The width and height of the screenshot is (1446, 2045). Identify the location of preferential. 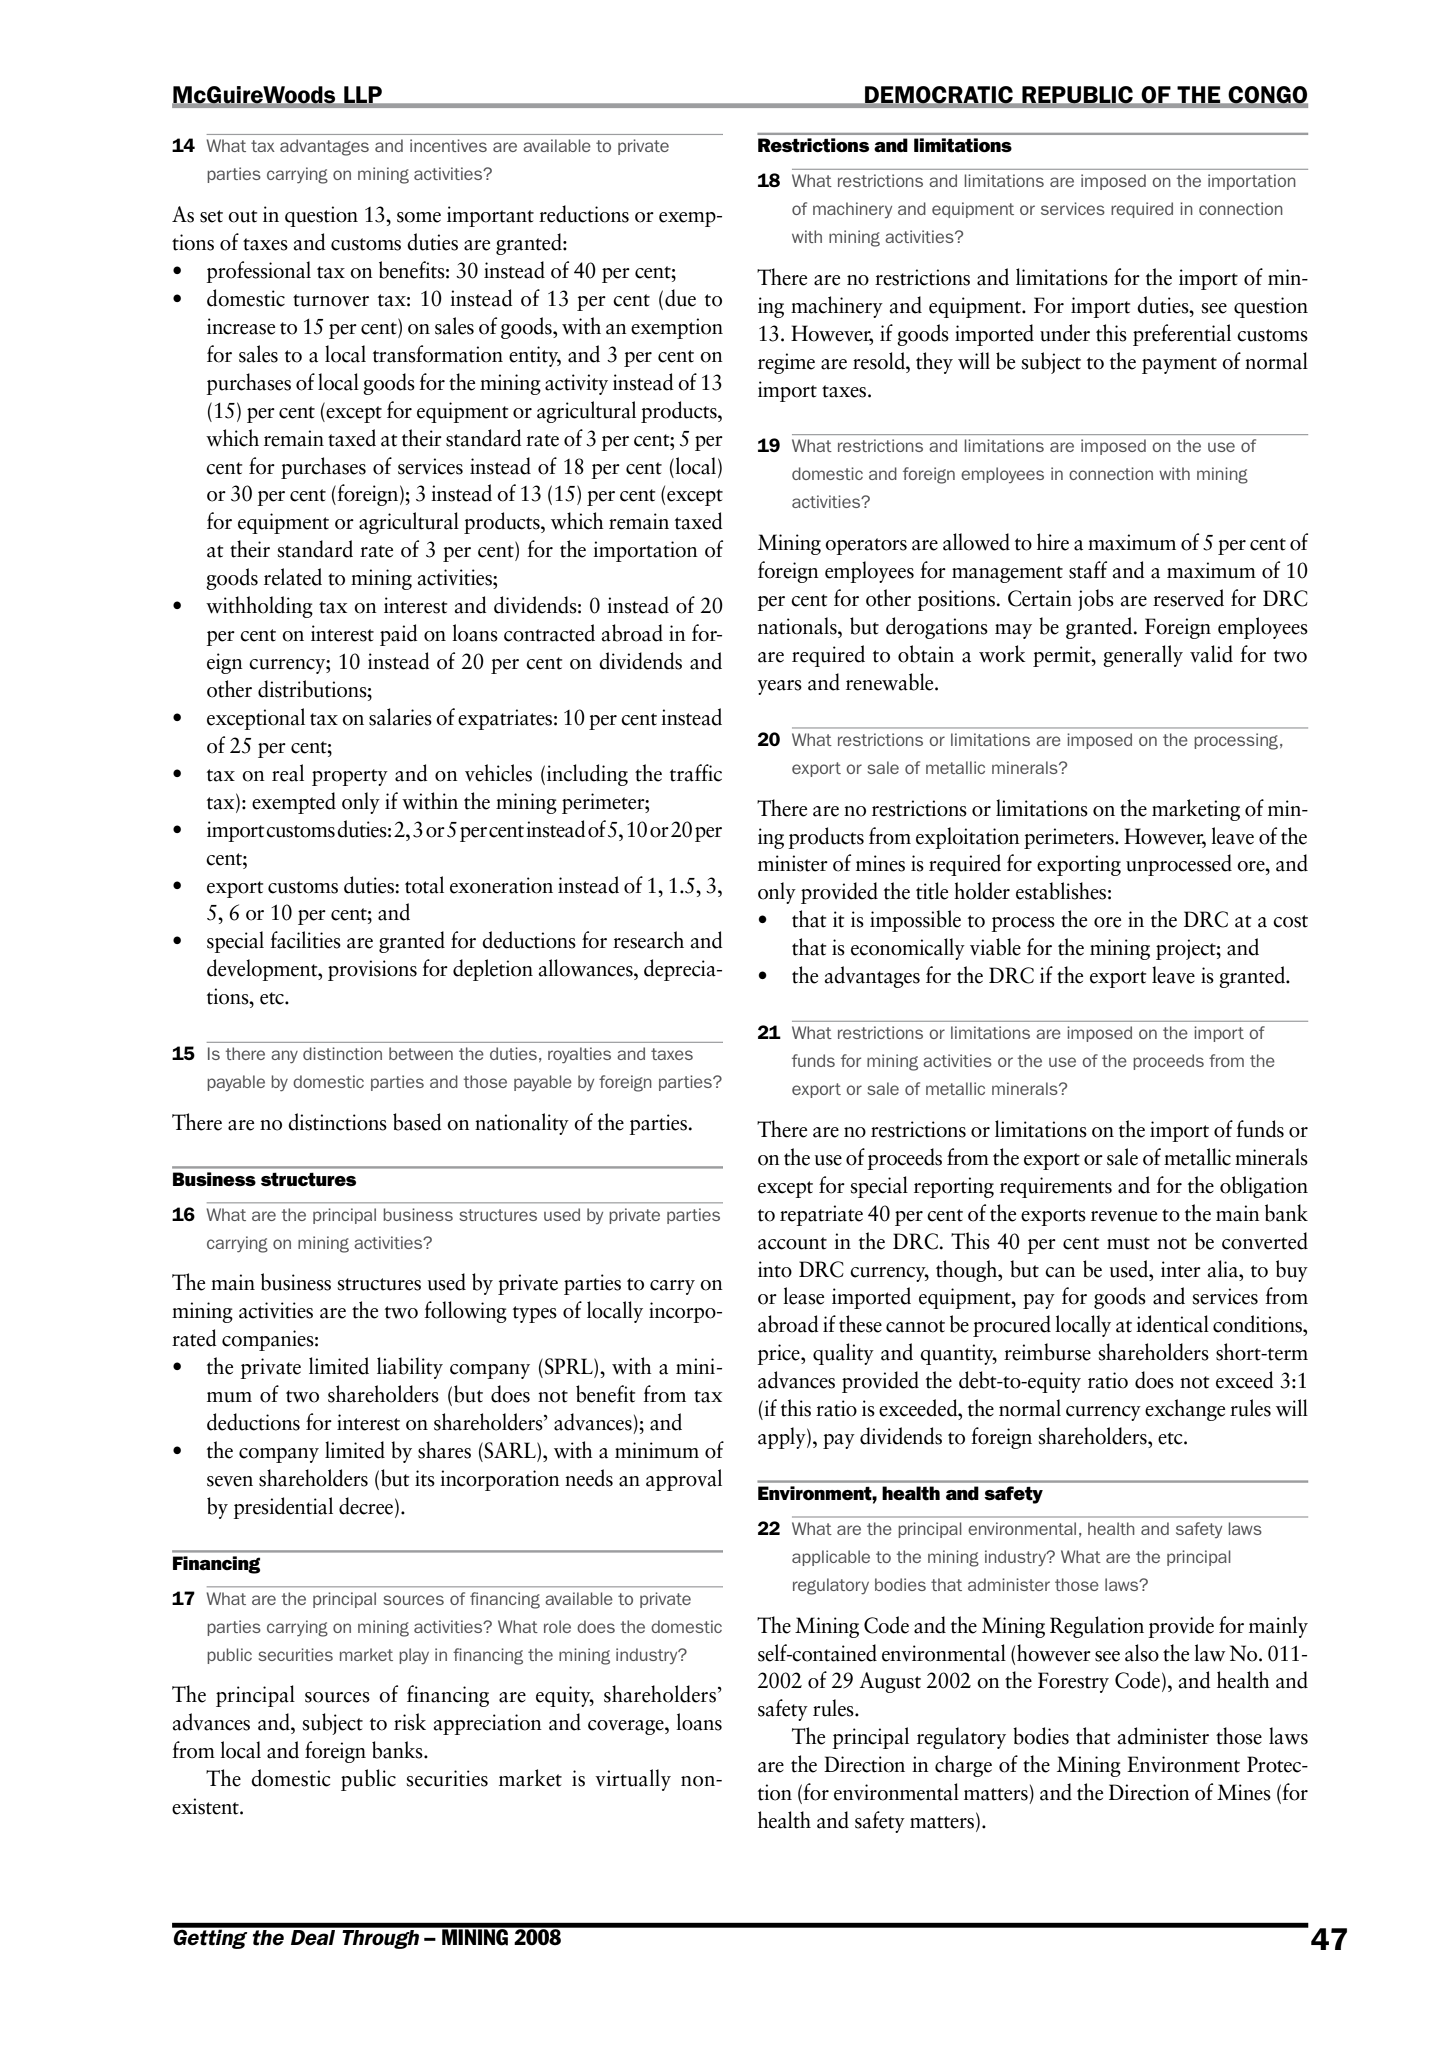
(1182, 335).
